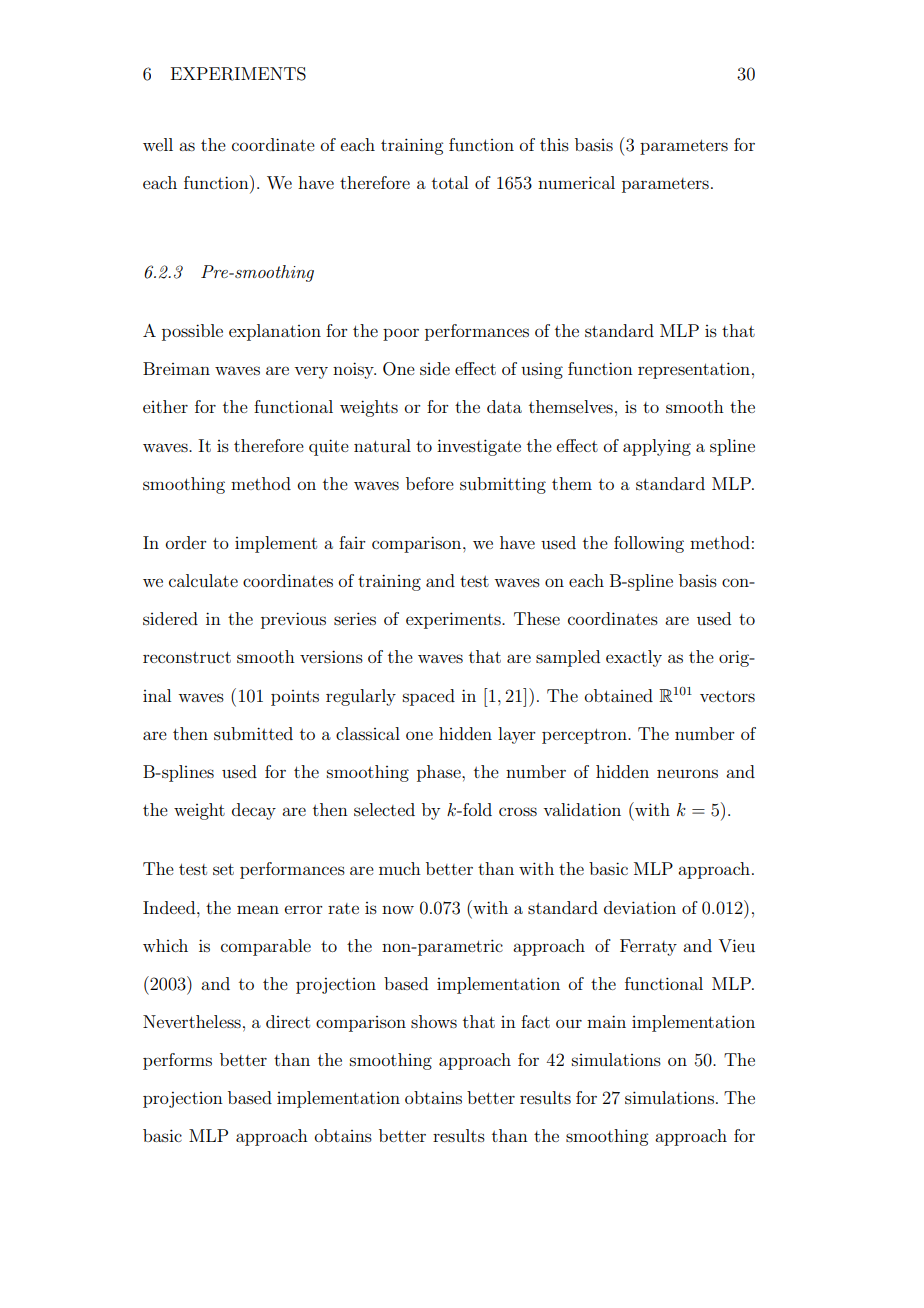  I want to click on order, so click(186, 542).
